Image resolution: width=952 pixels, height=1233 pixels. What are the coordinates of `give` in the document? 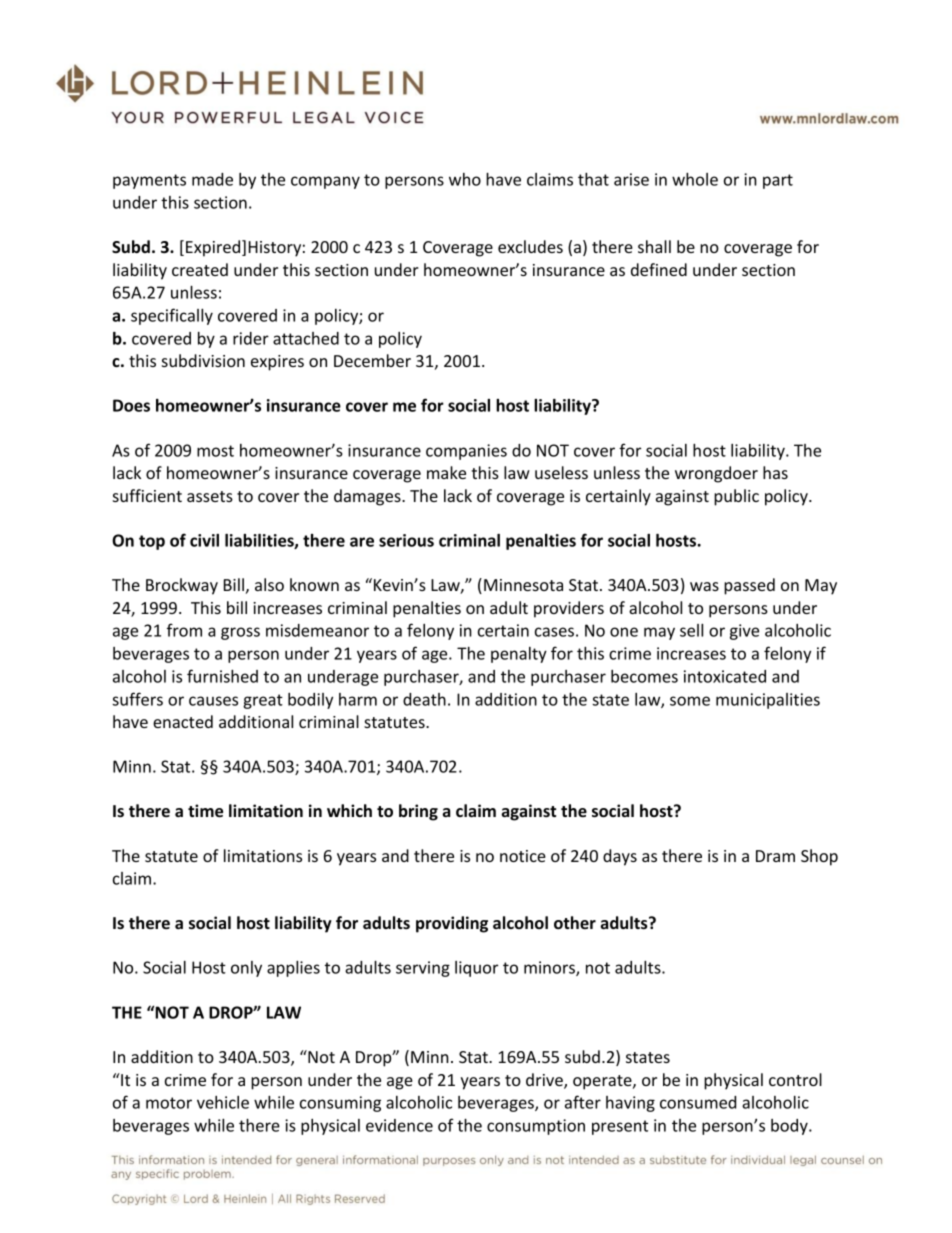 It's located at (744, 632).
